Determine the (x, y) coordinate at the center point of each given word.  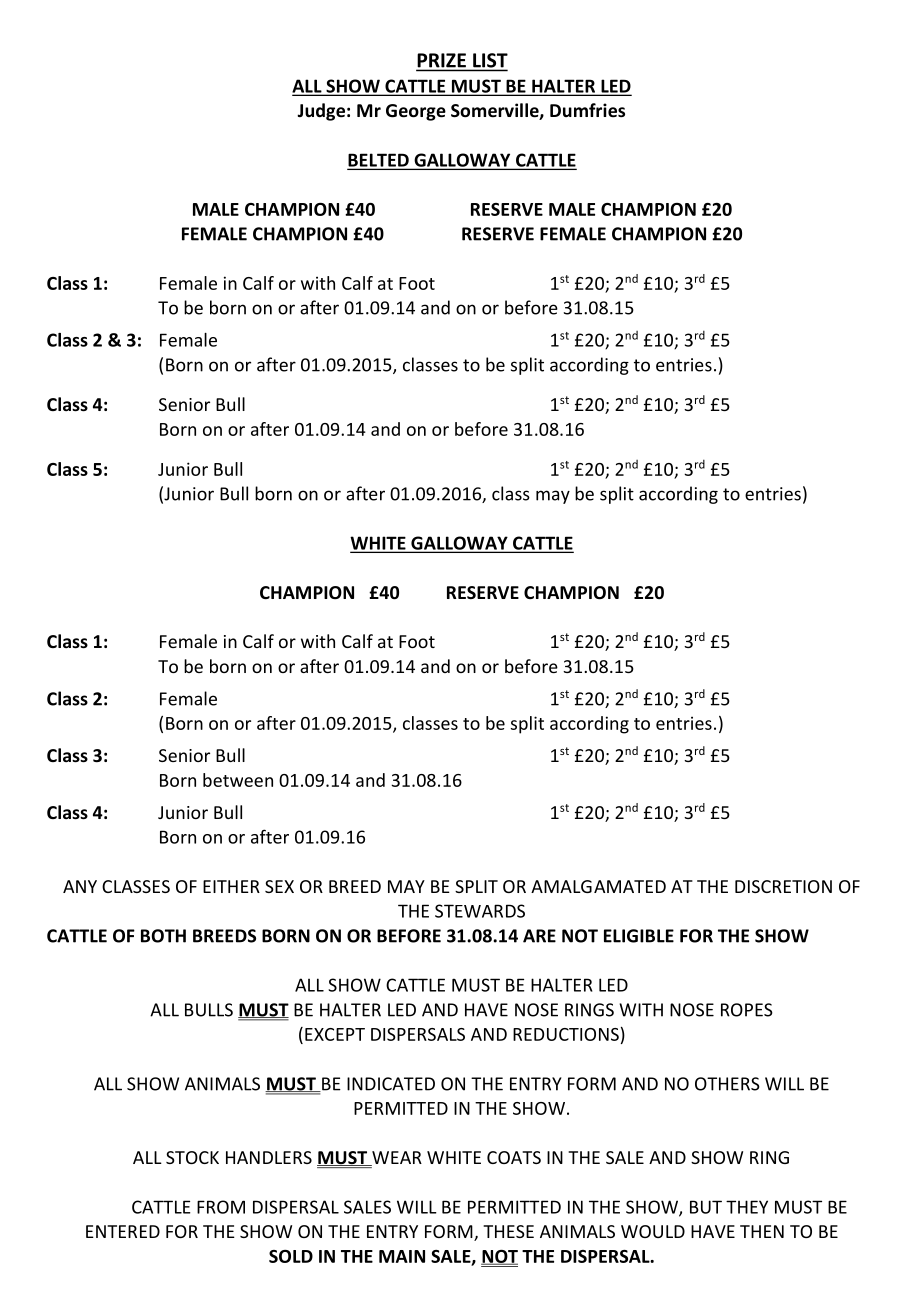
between (238, 780)
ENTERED (123, 1231)
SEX (279, 886)
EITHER (231, 886)
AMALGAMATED (598, 886)
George (416, 112)
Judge (321, 112)
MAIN (402, 1256)
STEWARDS (480, 911)
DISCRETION (783, 886)
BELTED (379, 161)
